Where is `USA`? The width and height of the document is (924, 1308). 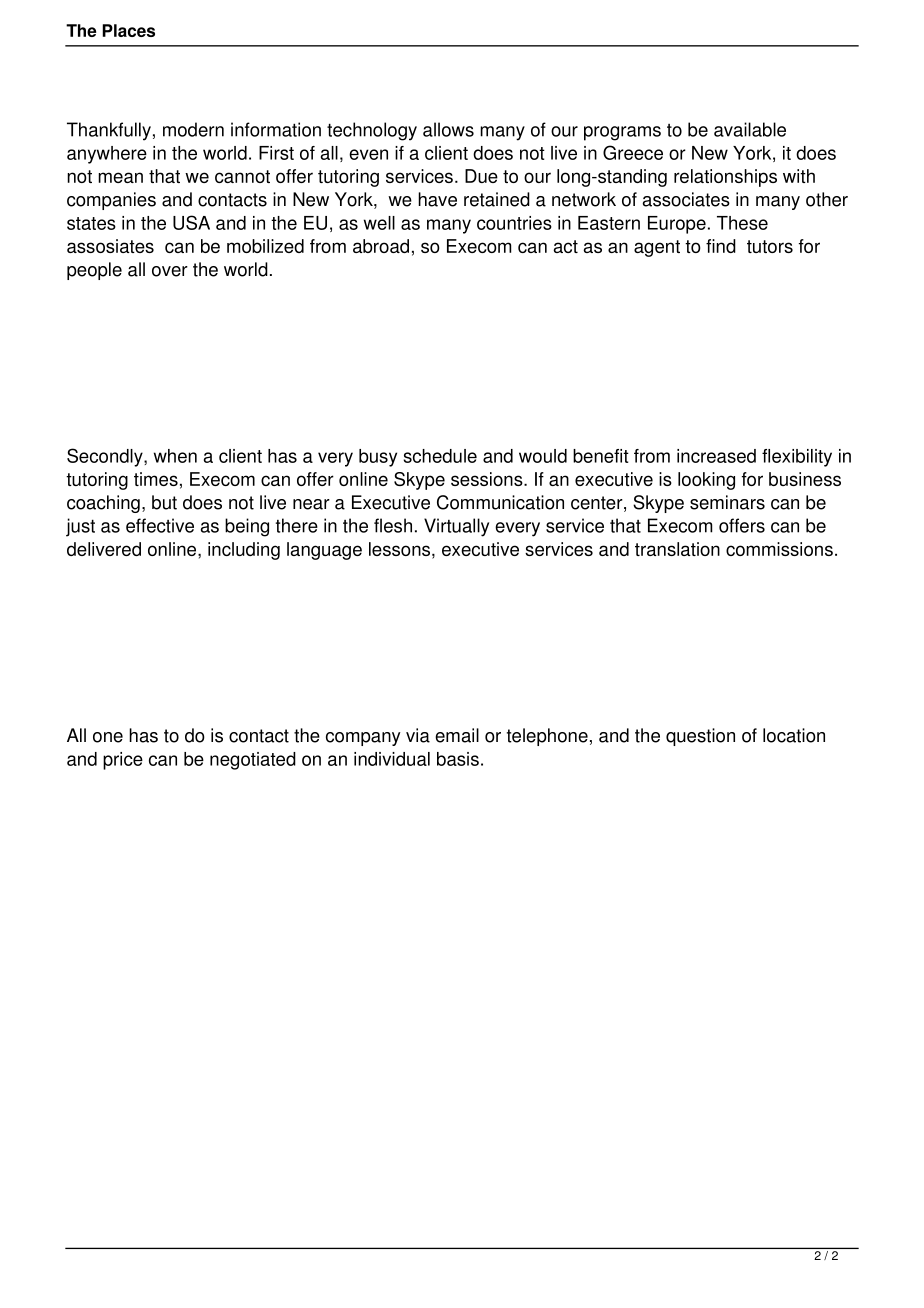
USA is located at coordinates (191, 222).
